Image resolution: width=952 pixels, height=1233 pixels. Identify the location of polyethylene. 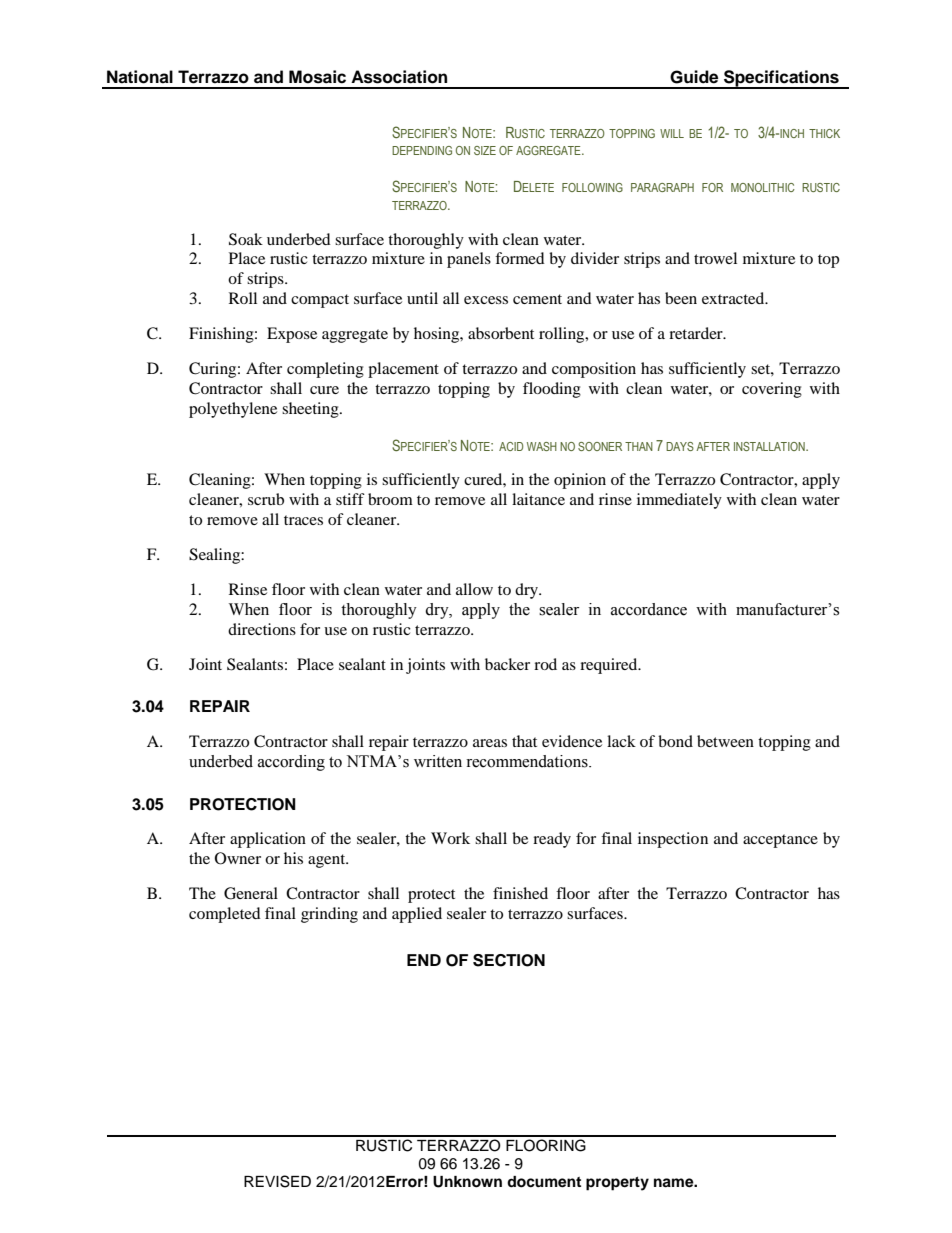
(233, 410).
